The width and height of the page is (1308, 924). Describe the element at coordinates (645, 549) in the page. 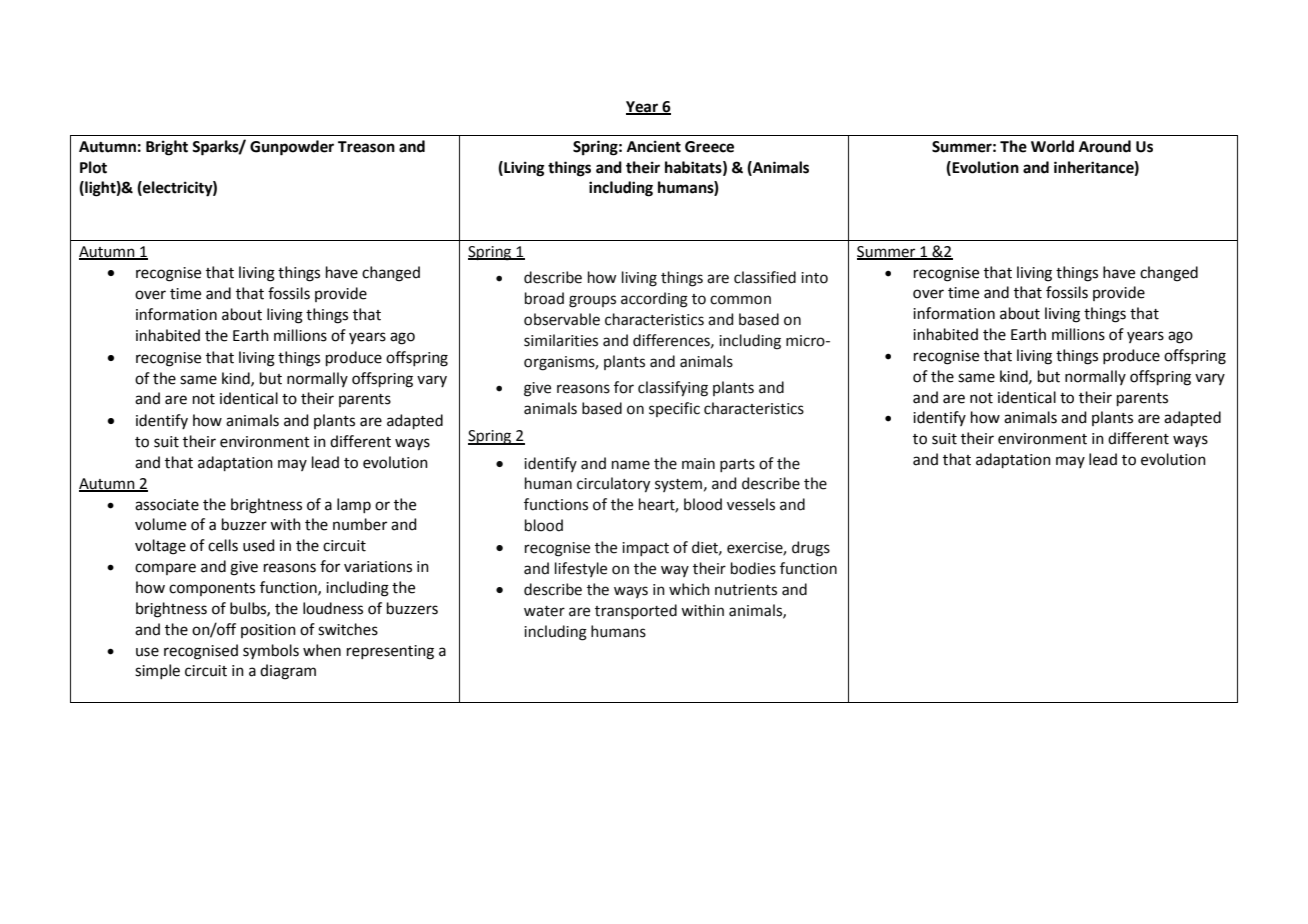

I see `impact` at that location.
